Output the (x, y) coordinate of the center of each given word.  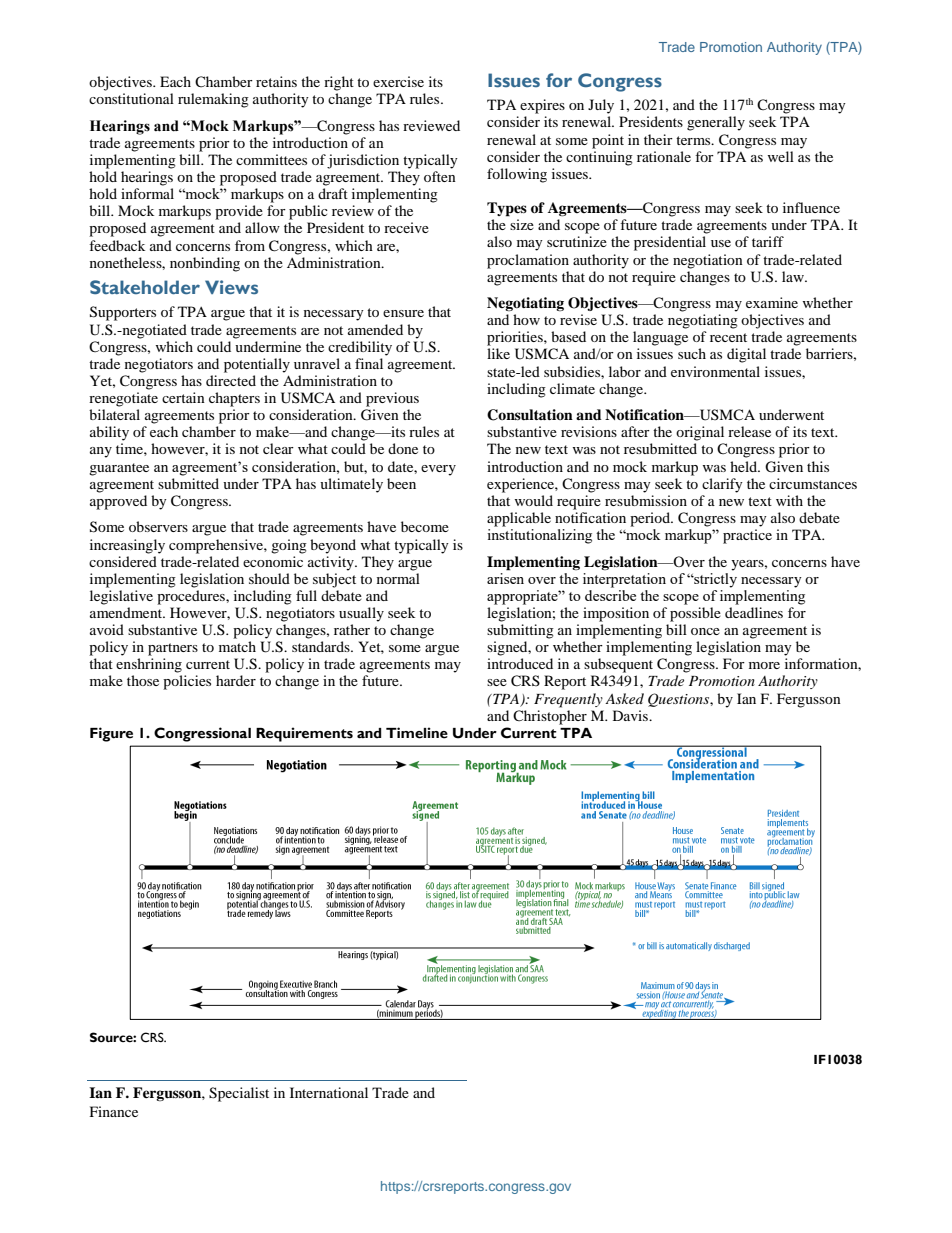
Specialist (239, 1094)
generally (716, 123)
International (329, 1092)
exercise (398, 81)
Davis (632, 715)
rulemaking (213, 100)
